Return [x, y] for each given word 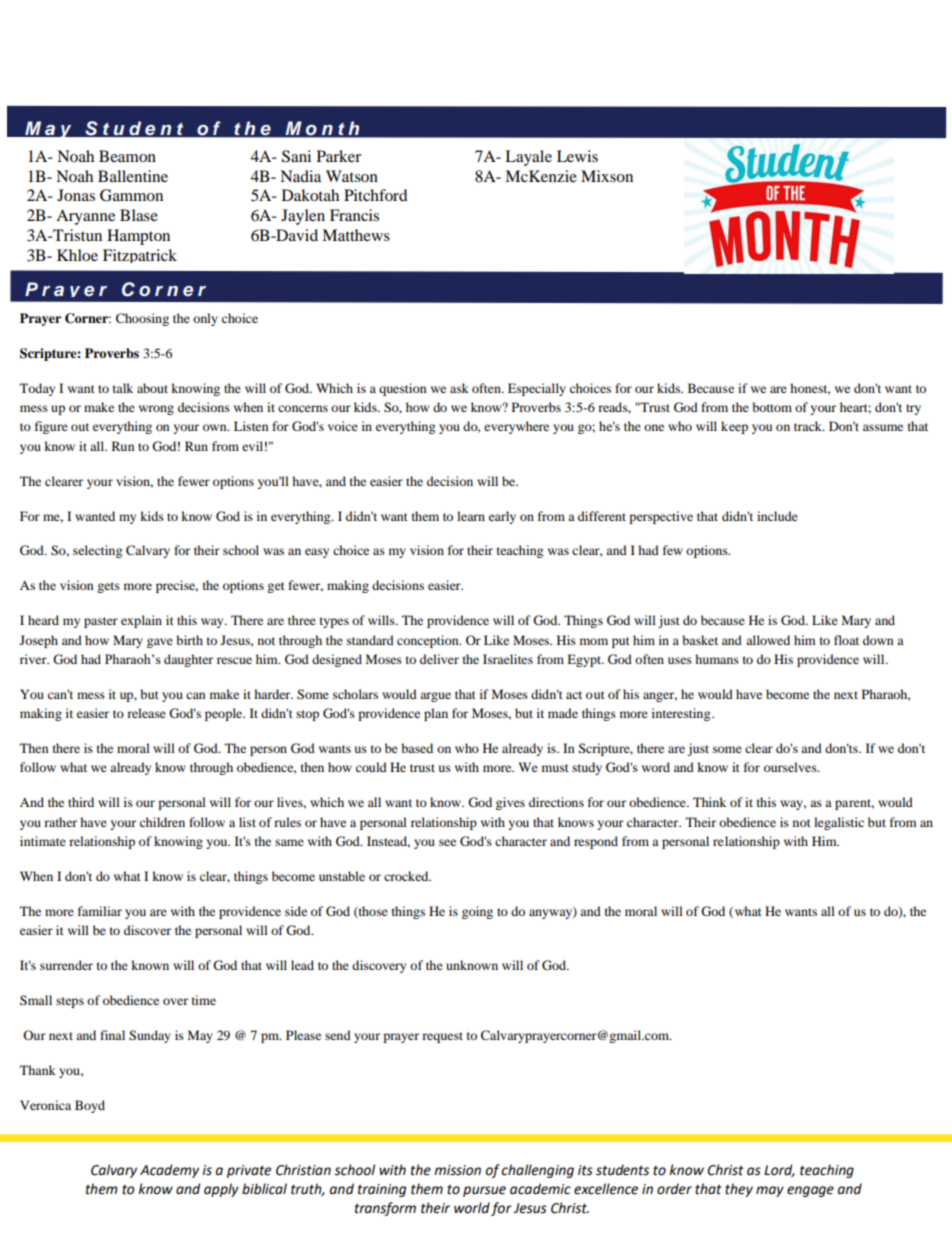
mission [457, 1170]
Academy [169, 1171]
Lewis [577, 156]
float [846, 640]
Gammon [131, 195]
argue [435, 697]
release [146, 713]
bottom [772, 407]
